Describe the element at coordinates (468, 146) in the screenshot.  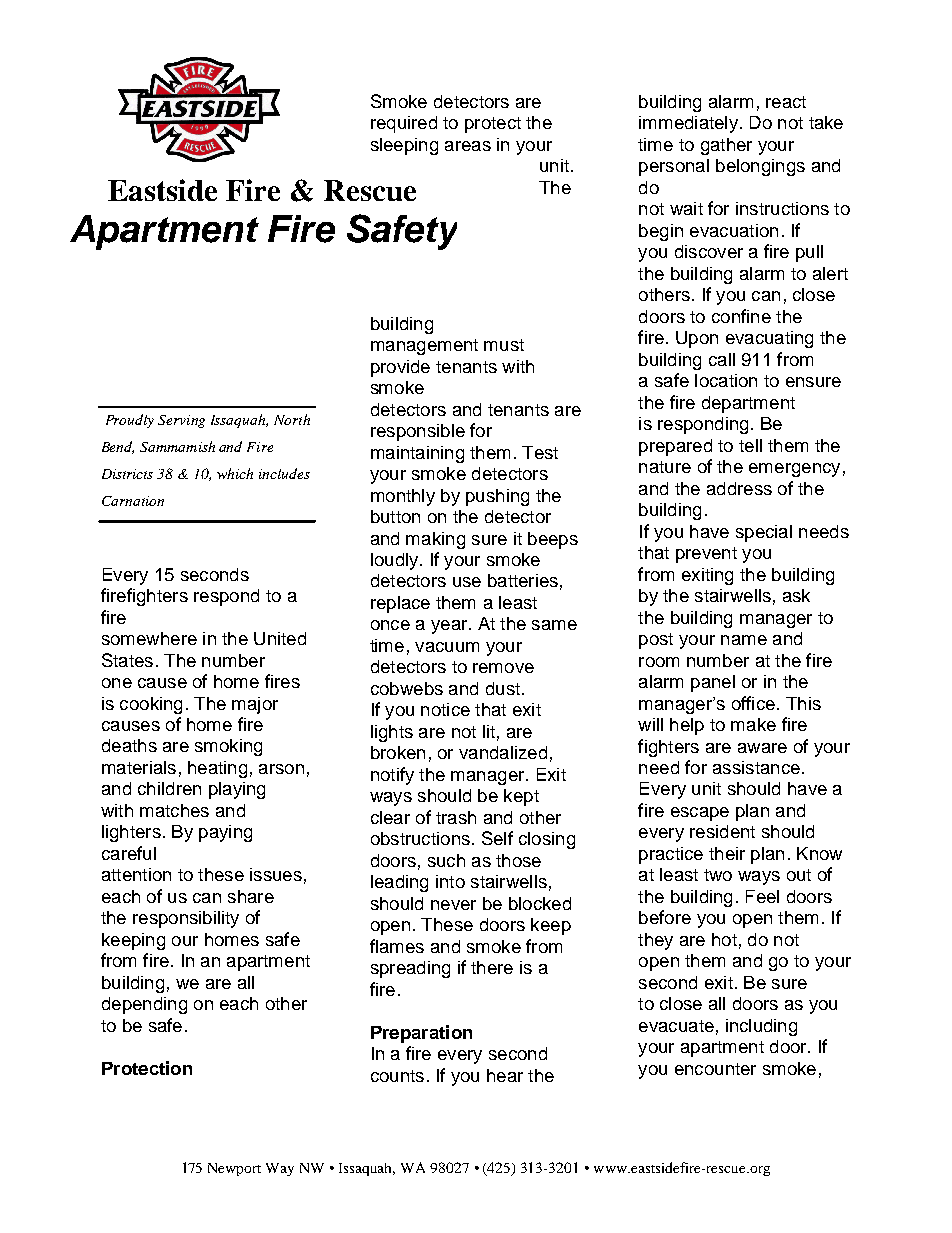
I see `areas` at that location.
